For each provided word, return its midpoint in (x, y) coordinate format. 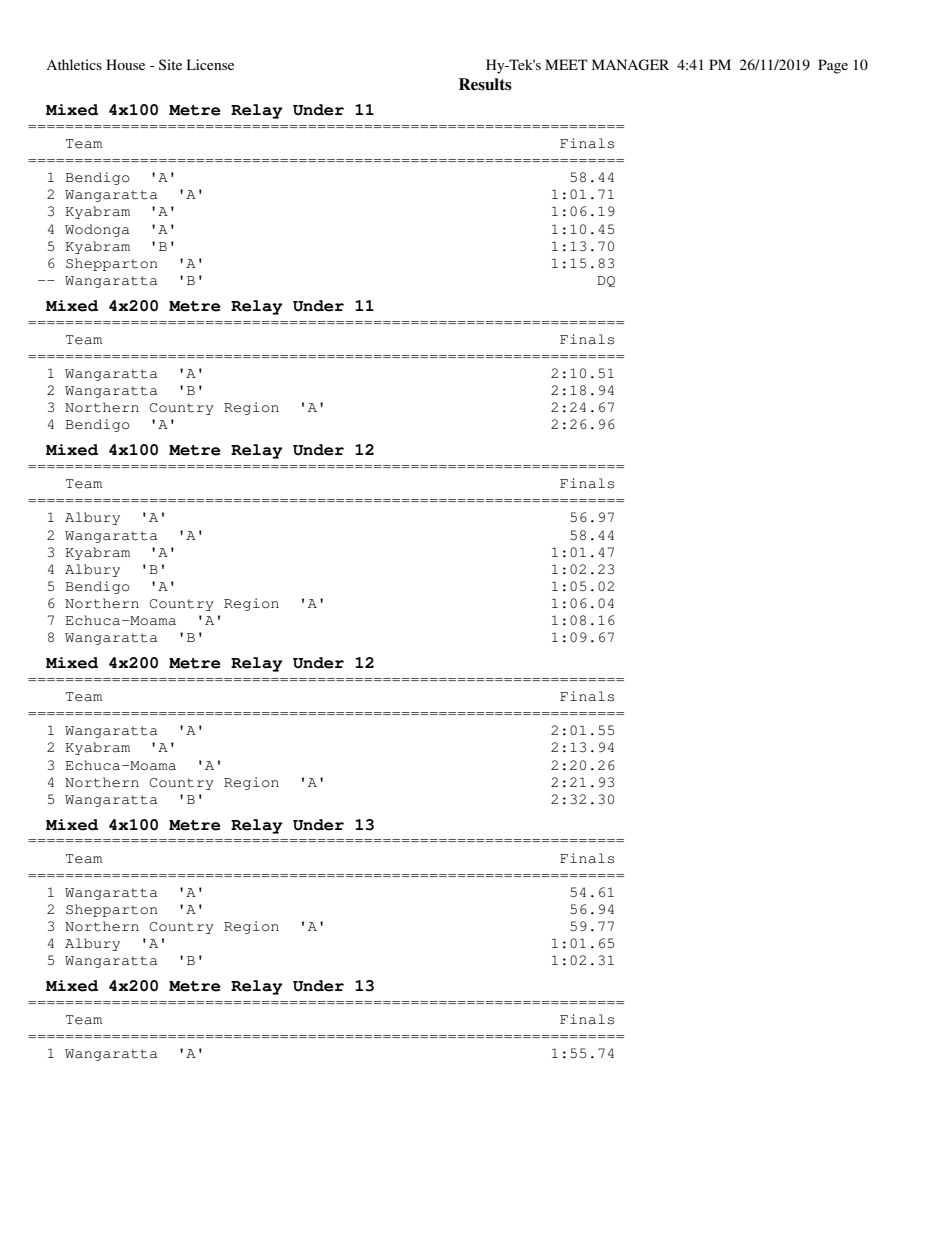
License (210, 64)
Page (833, 66)
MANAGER (630, 65)
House (125, 64)
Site (170, 64)
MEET (566, 64)
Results (485, 84)
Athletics (74, 64)
